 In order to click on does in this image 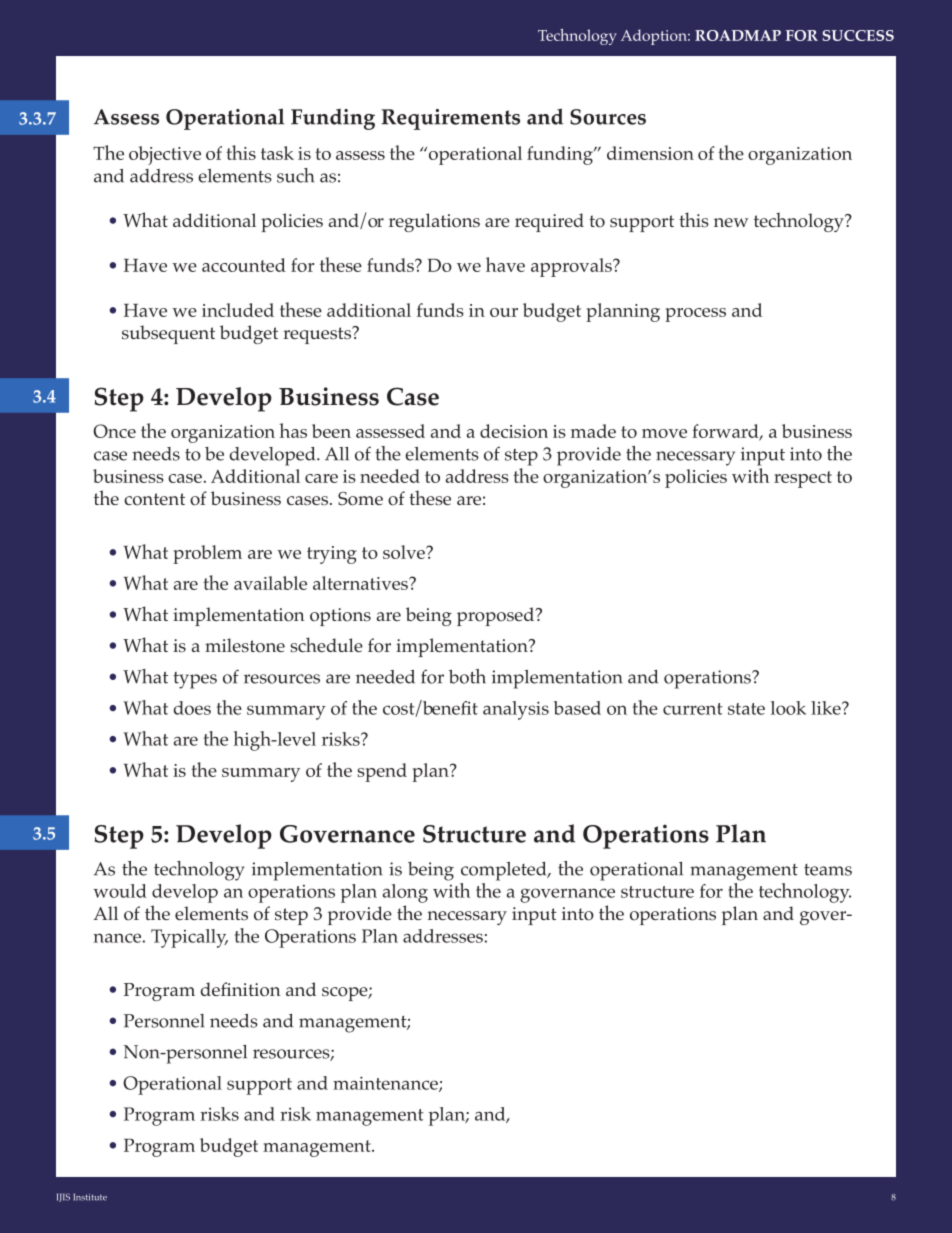, I will do `click(192, 708)`.
